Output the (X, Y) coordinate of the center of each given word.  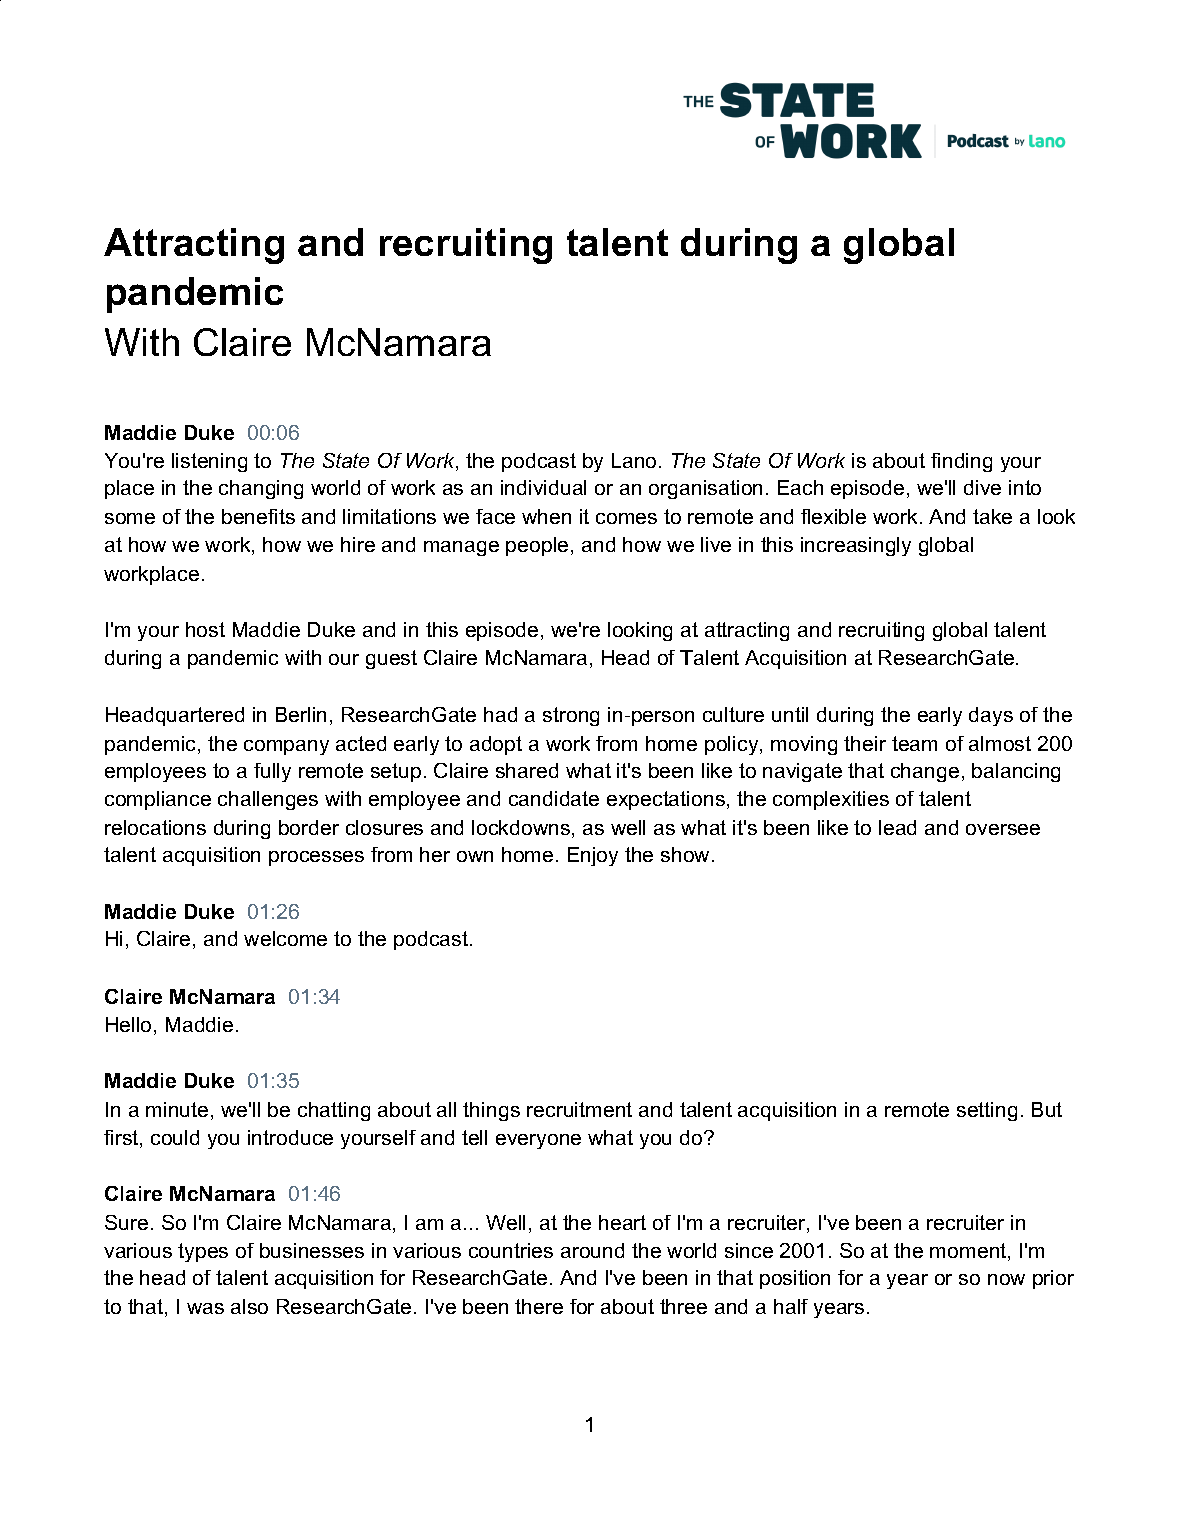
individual (543, 487)
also (249, 1306)
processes (316, 858)
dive (982, 487)
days (991, 716)
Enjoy (593, 856)
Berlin (301, 714)
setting (987, 1111)
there (539, 1306)
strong (571, 716)
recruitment (579, 1109)
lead (897, 827)
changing (261, 489)
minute (177, 1109)
